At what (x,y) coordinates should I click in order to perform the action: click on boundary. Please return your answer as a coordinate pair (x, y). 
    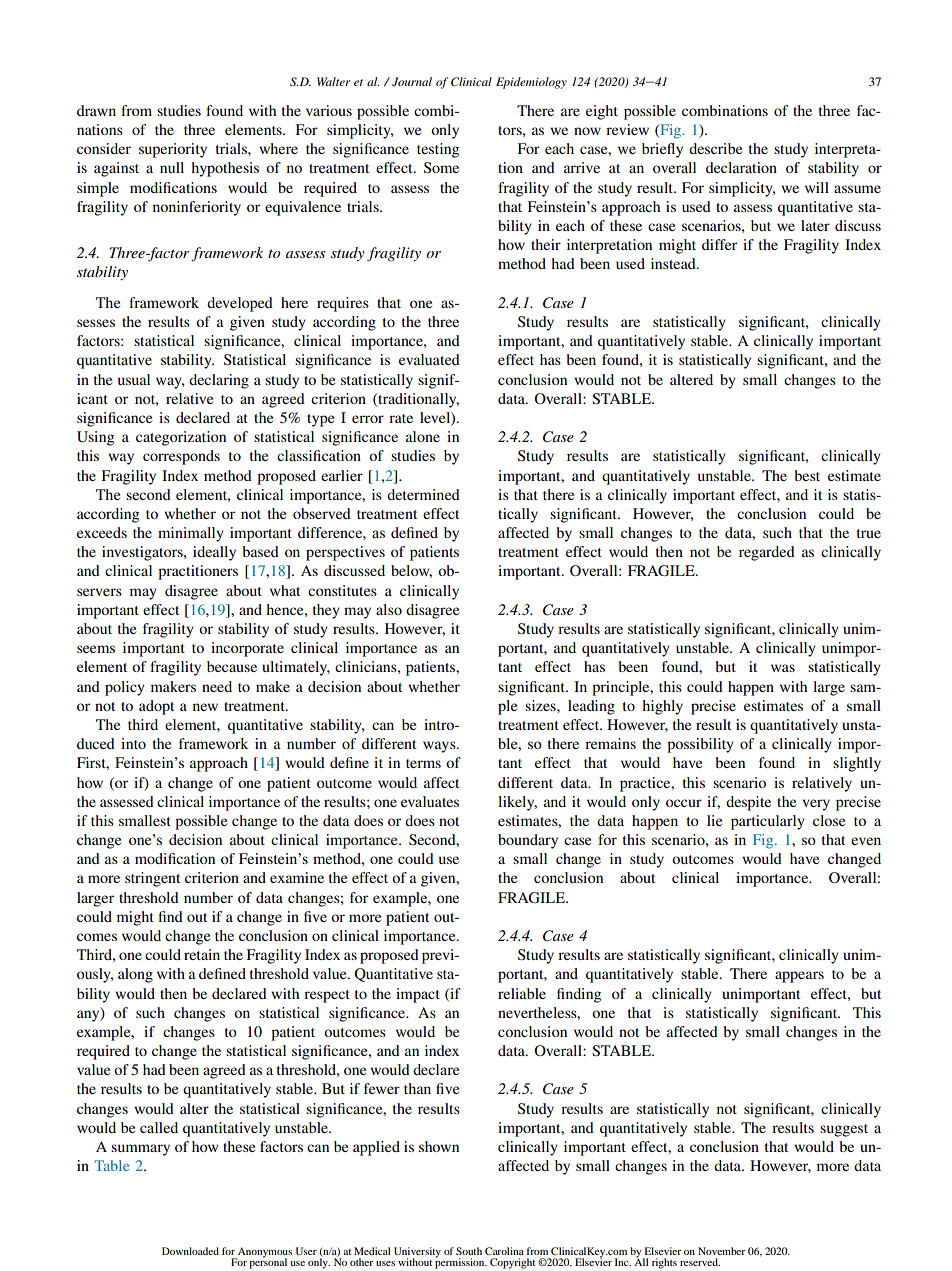
    Looking at the image, I should click on (528, 841).
